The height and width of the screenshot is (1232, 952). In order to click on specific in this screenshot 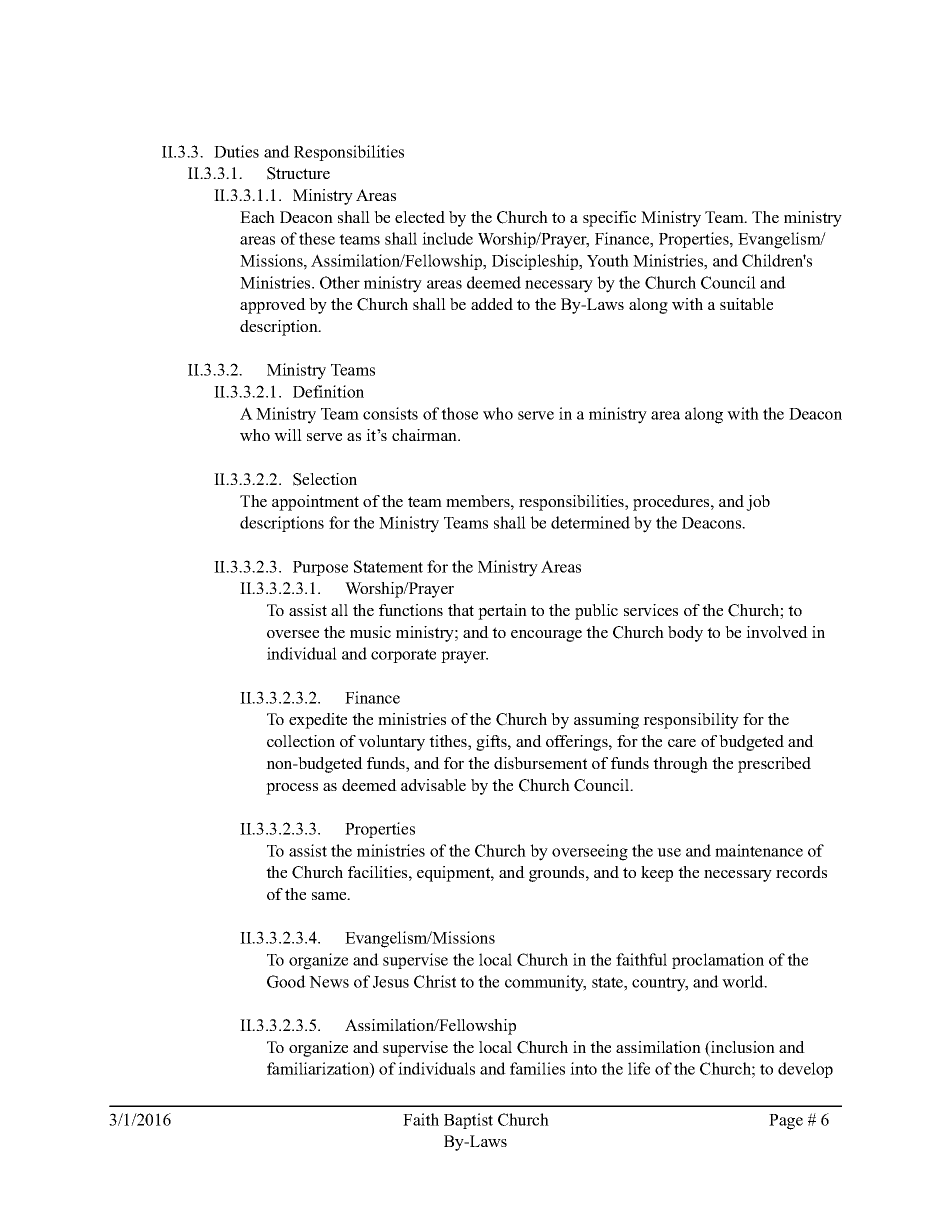, I will do `click(609, 219)`.
